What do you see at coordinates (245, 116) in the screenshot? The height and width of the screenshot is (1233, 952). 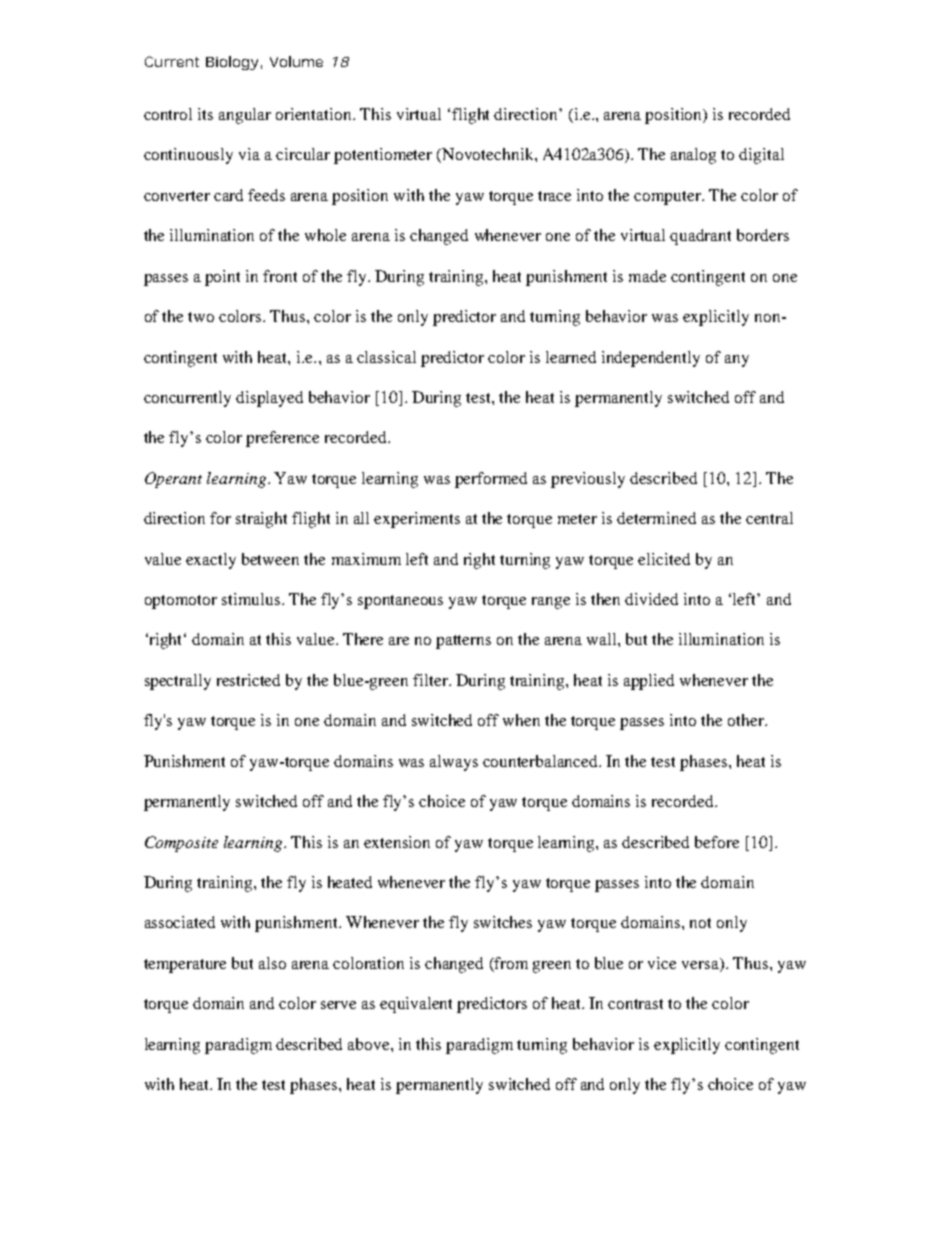 I see `angular` at bounding box center [245, 116].
